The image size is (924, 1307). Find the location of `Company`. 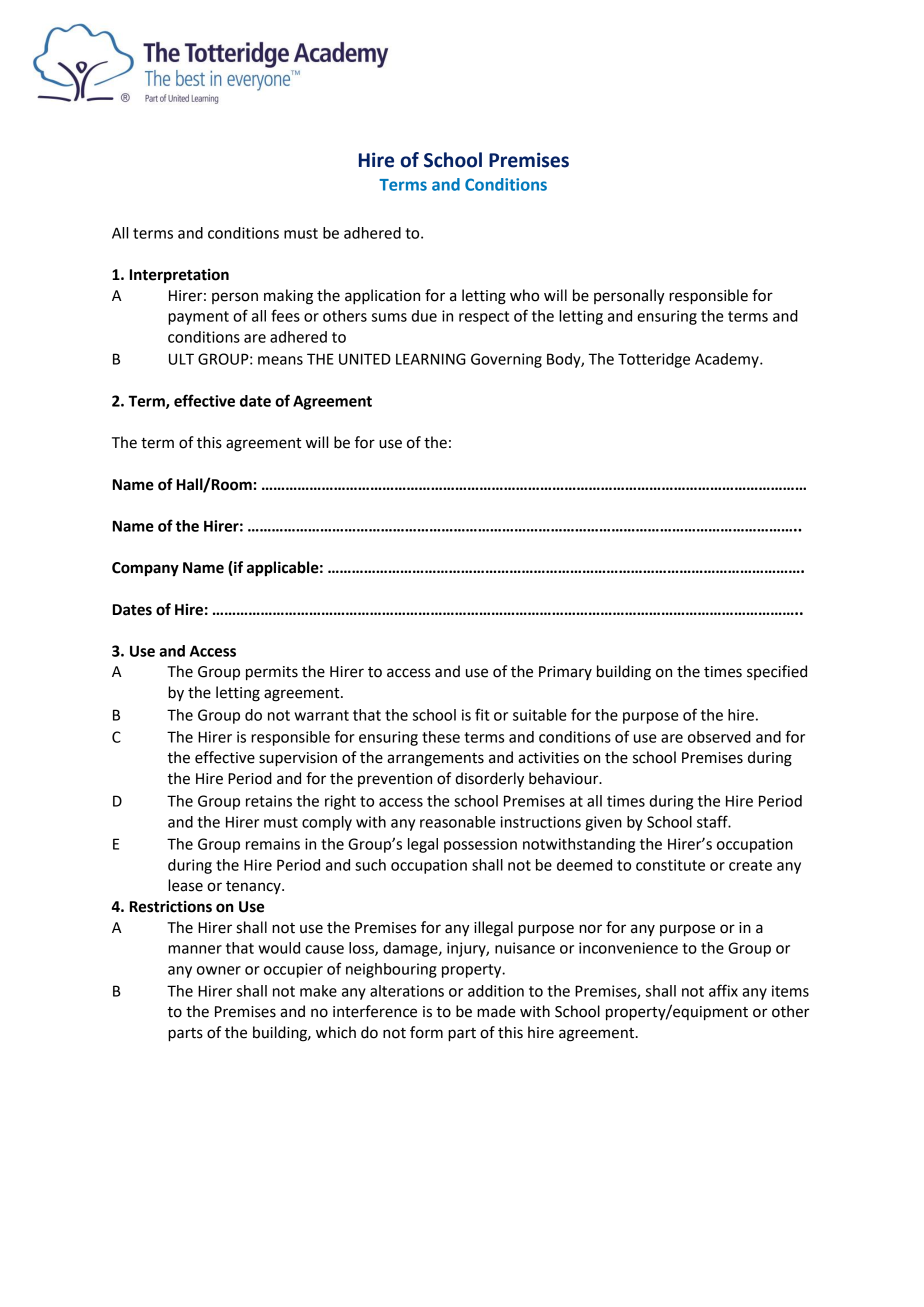

Company is located at coordinates (145, 569).
